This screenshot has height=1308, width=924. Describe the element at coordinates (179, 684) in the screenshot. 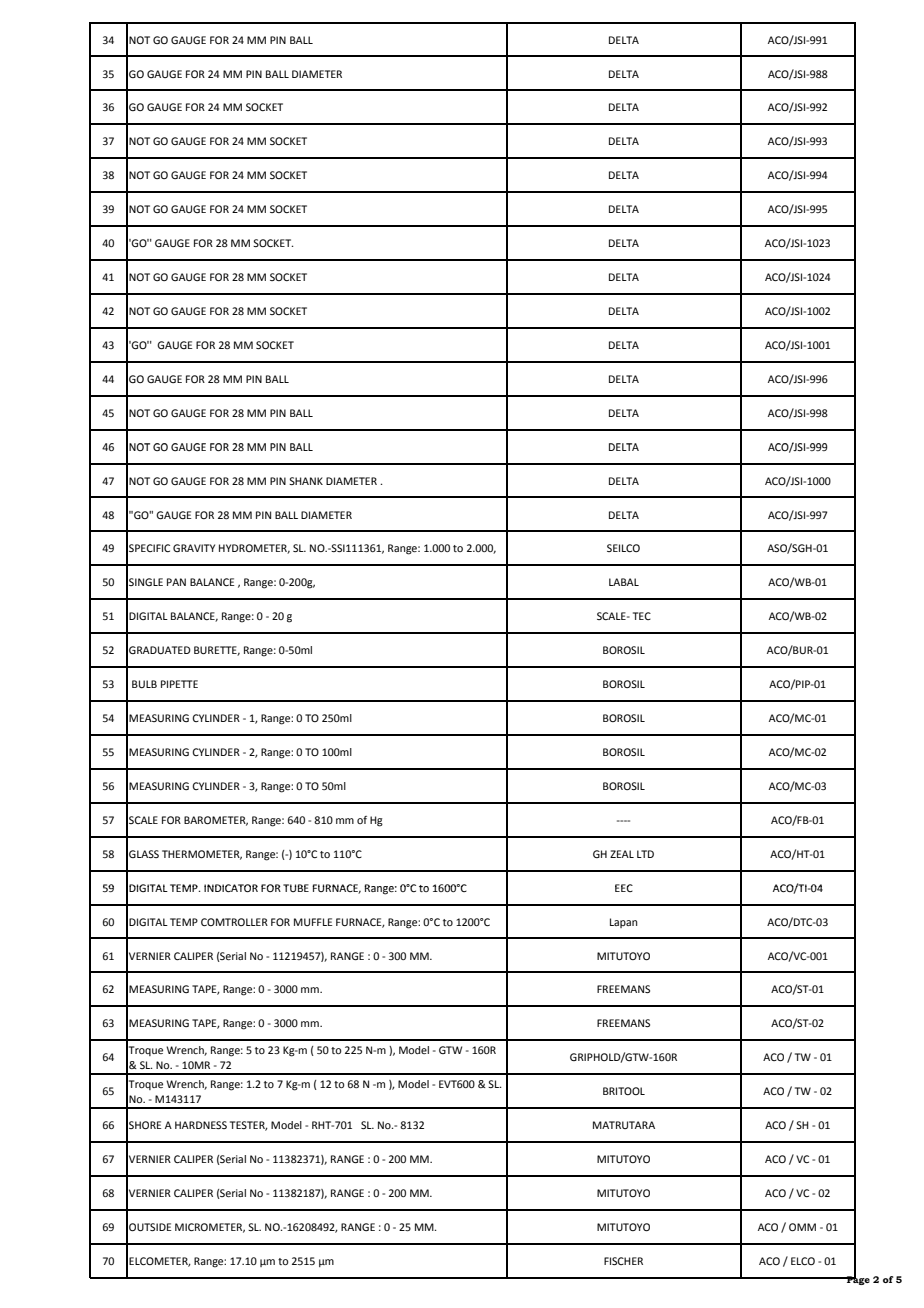

I see `PIPETTE` at that location.
